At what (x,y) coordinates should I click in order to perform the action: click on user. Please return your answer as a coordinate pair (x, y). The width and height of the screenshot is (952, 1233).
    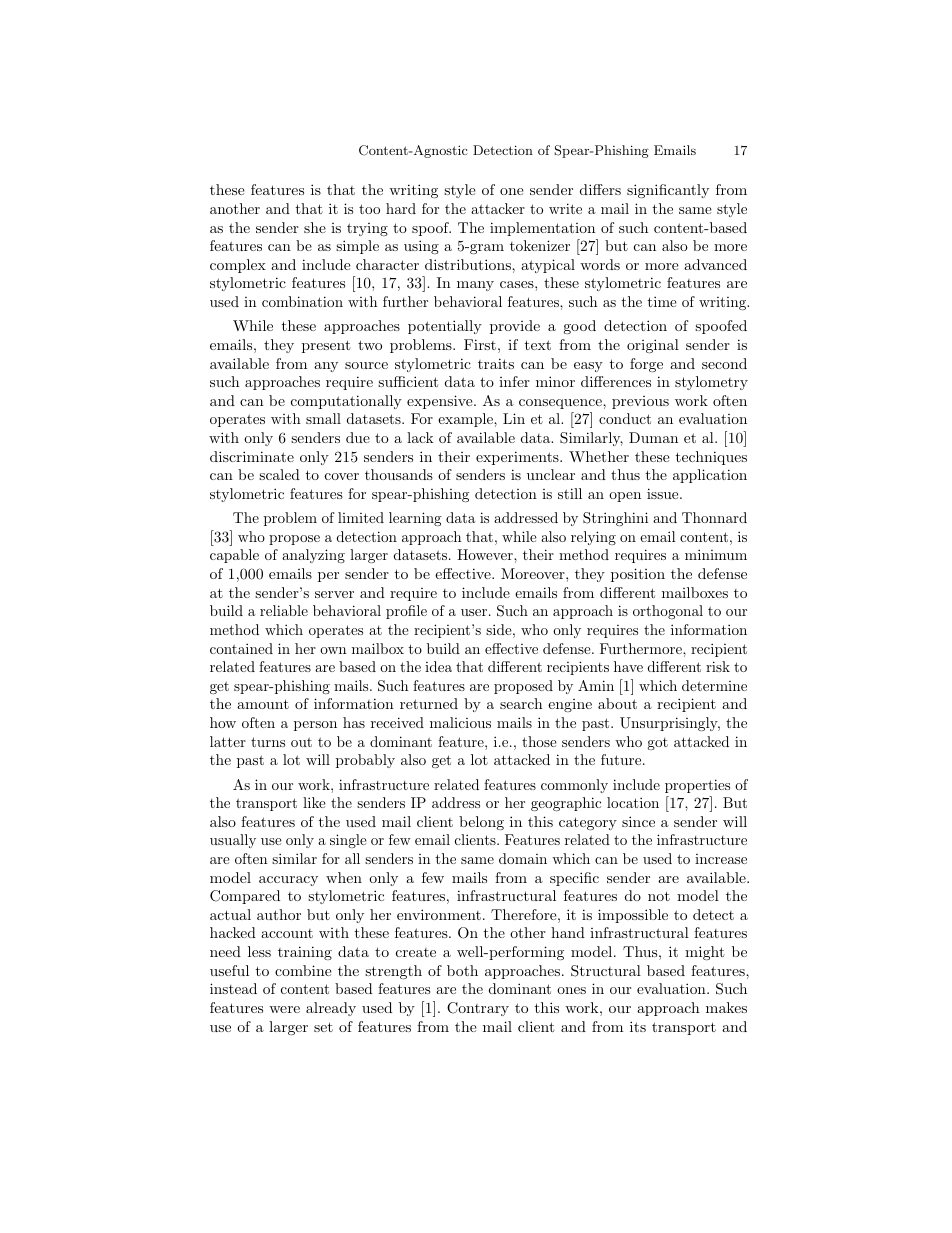
    Looking at the image, I should click on (474, 612).
